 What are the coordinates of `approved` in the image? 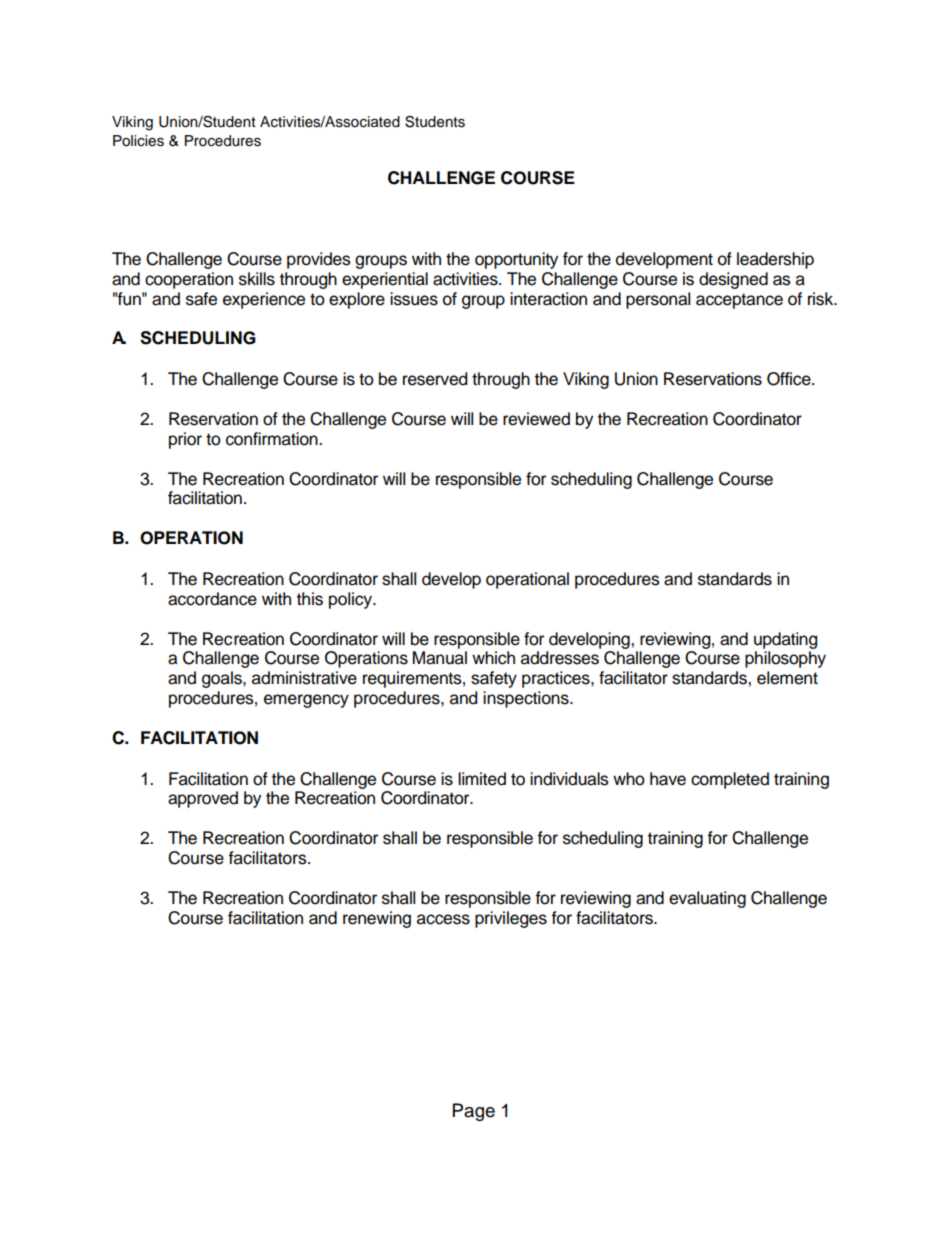 It's located at (203, 799).
